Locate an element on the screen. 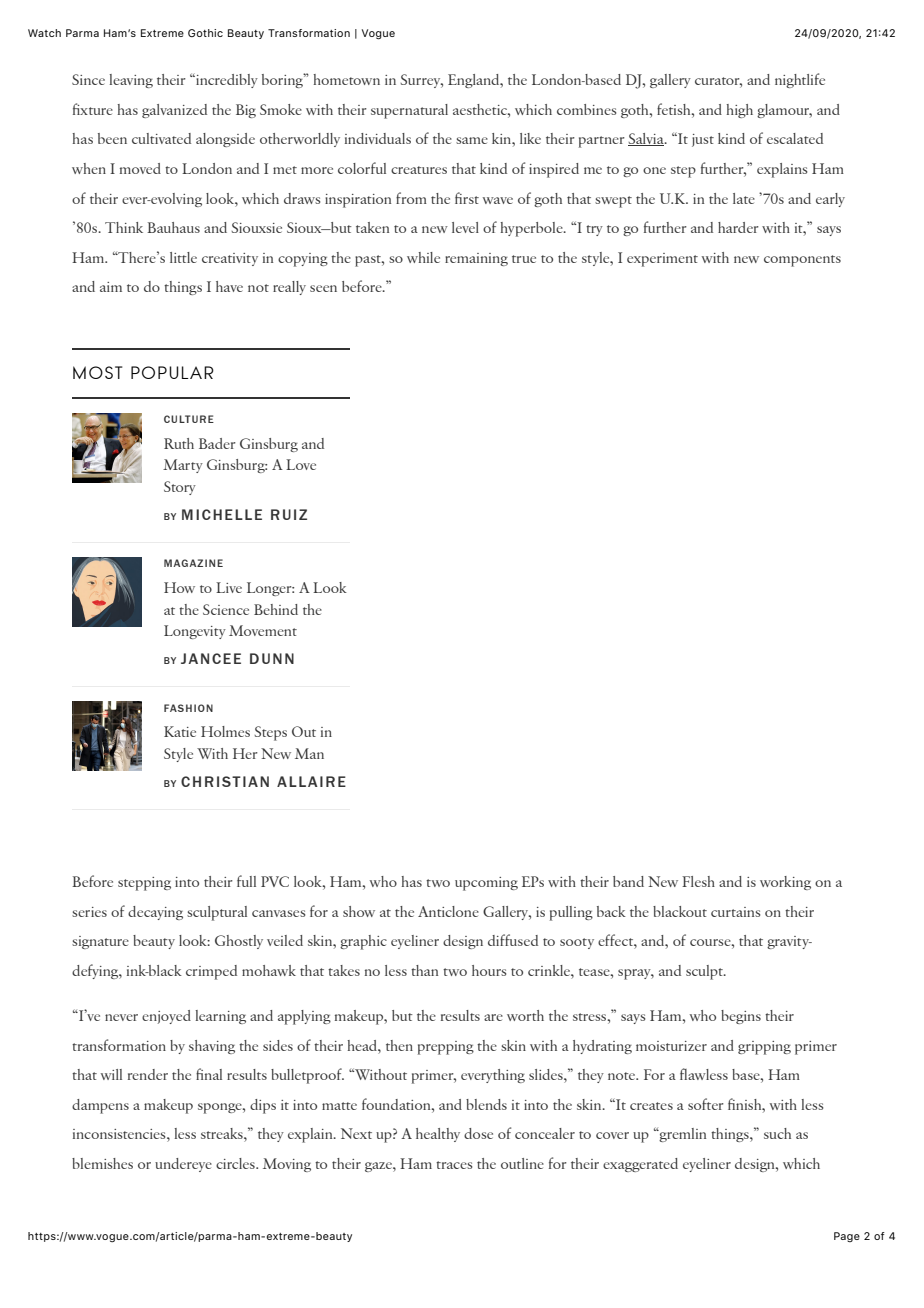 This screenshot has height=1308, width=924. signature is located at coordinates (100, 942).
